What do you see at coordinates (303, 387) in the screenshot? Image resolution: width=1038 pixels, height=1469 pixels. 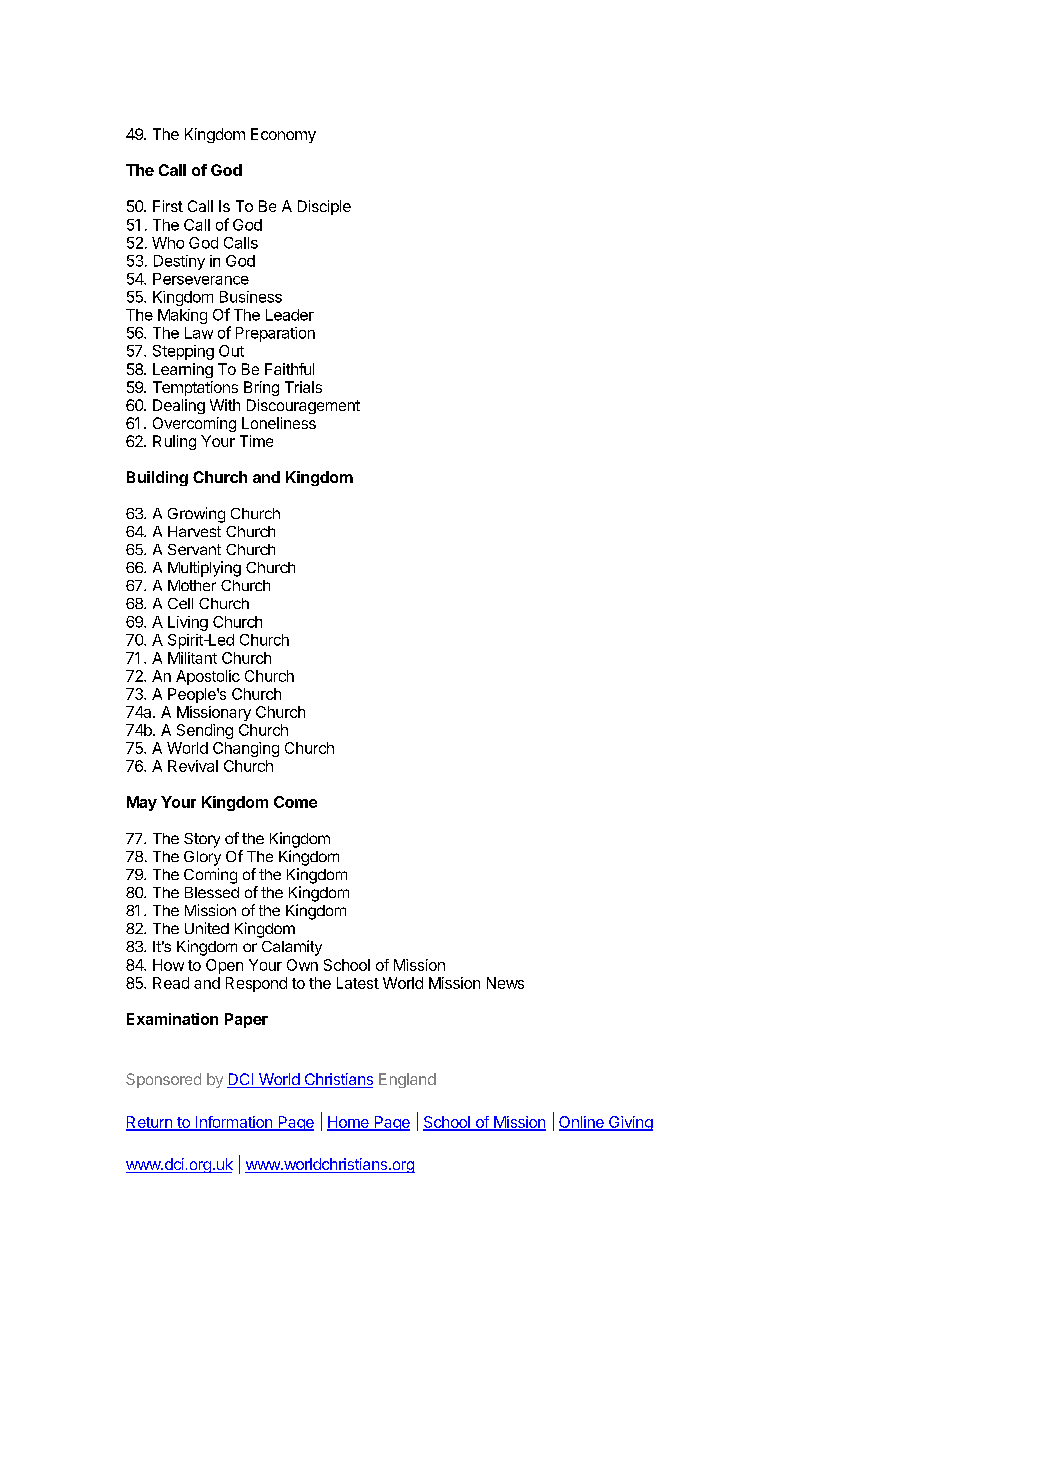 I see `Trials` at bounding box center [303, 387].
